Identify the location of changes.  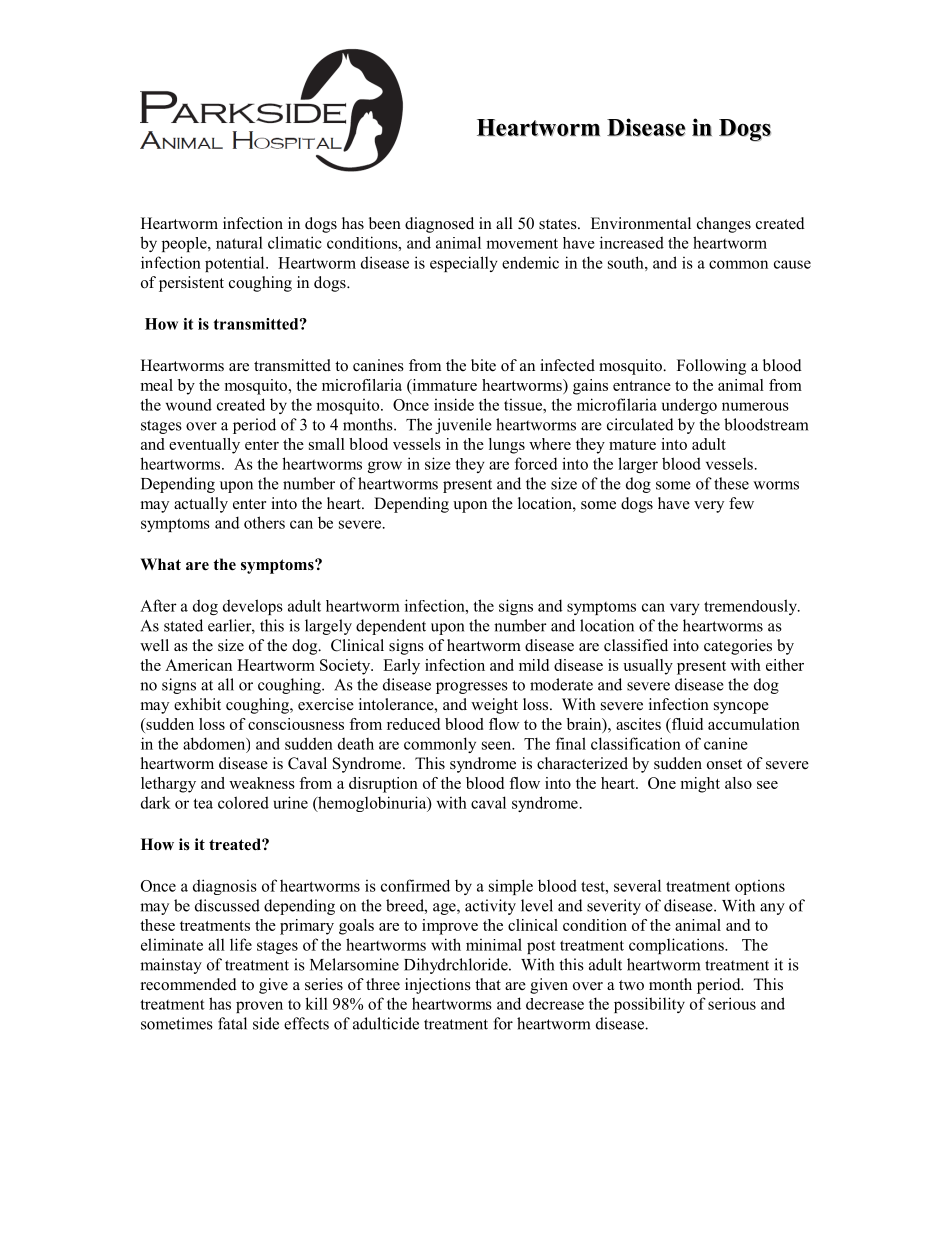
(724, 225).
